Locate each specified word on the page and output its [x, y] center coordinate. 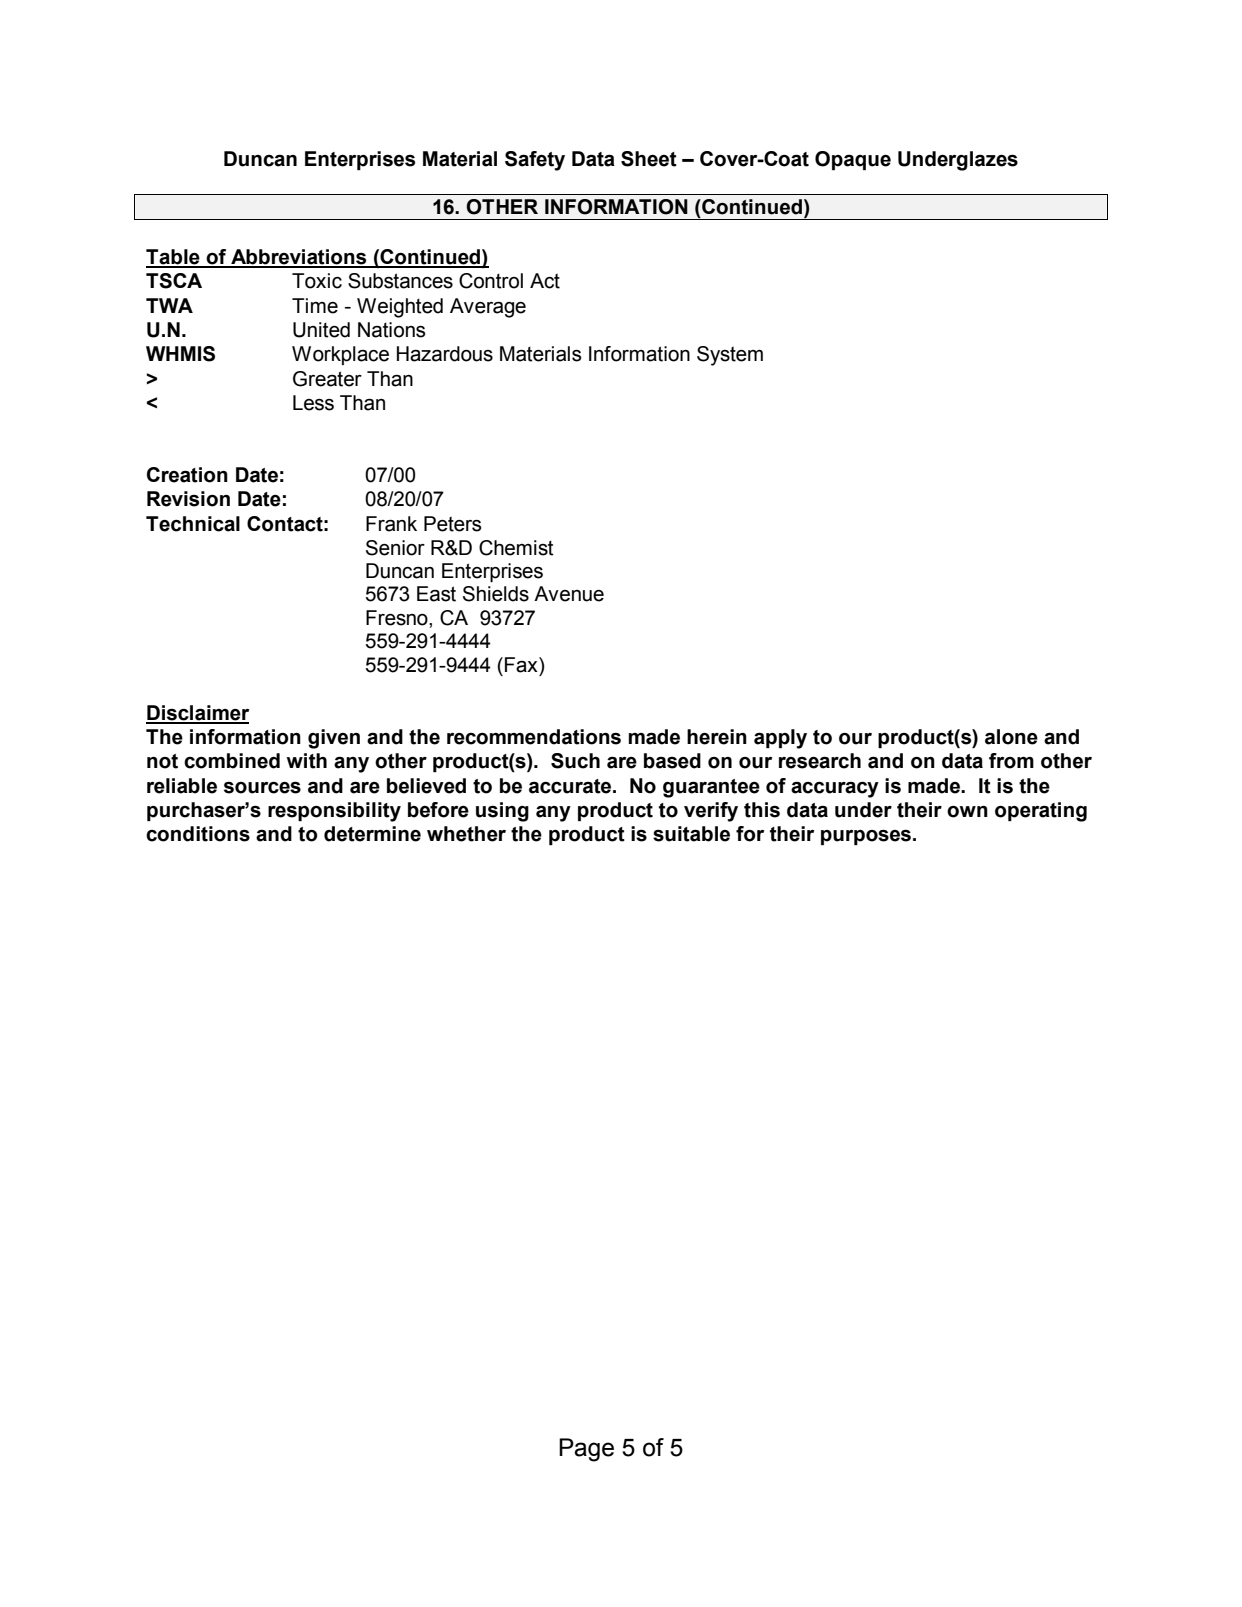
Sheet [649, 159]
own [967, 812]
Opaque [853, 160]
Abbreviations [299, 258]
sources [262, 787]
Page [586, 1450]
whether [466, 834]
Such [575, 761]
